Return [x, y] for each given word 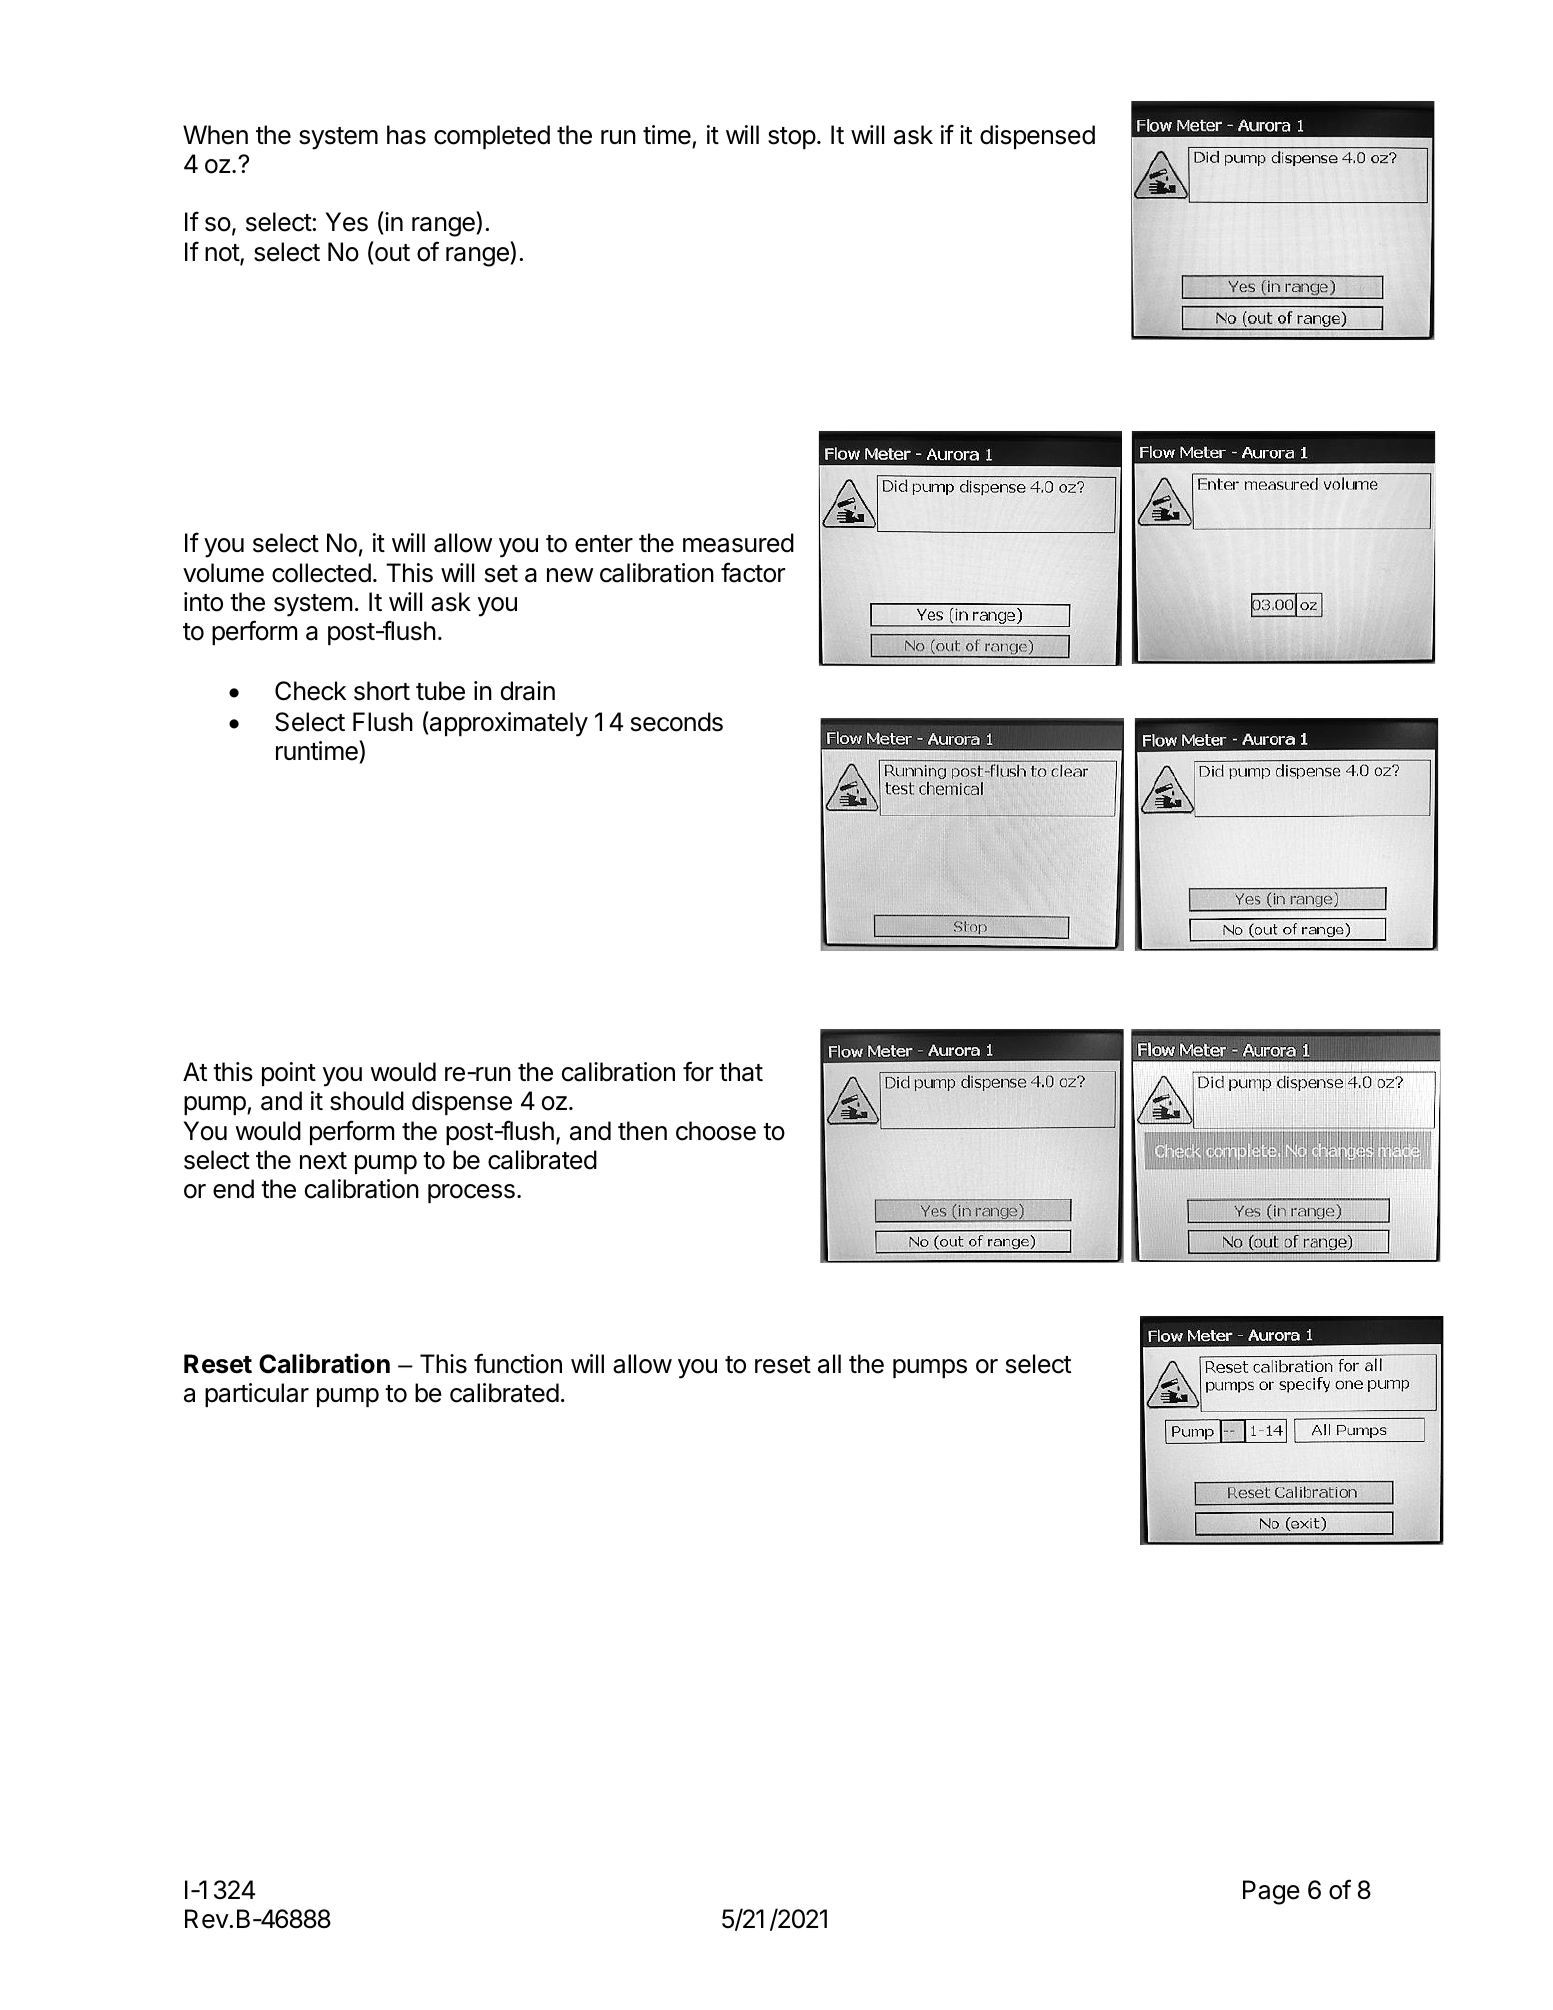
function [518, 1363]
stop [792, 138]
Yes [347, 222]
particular [257, 1395]
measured [738, 543]
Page [1271, 1892]
